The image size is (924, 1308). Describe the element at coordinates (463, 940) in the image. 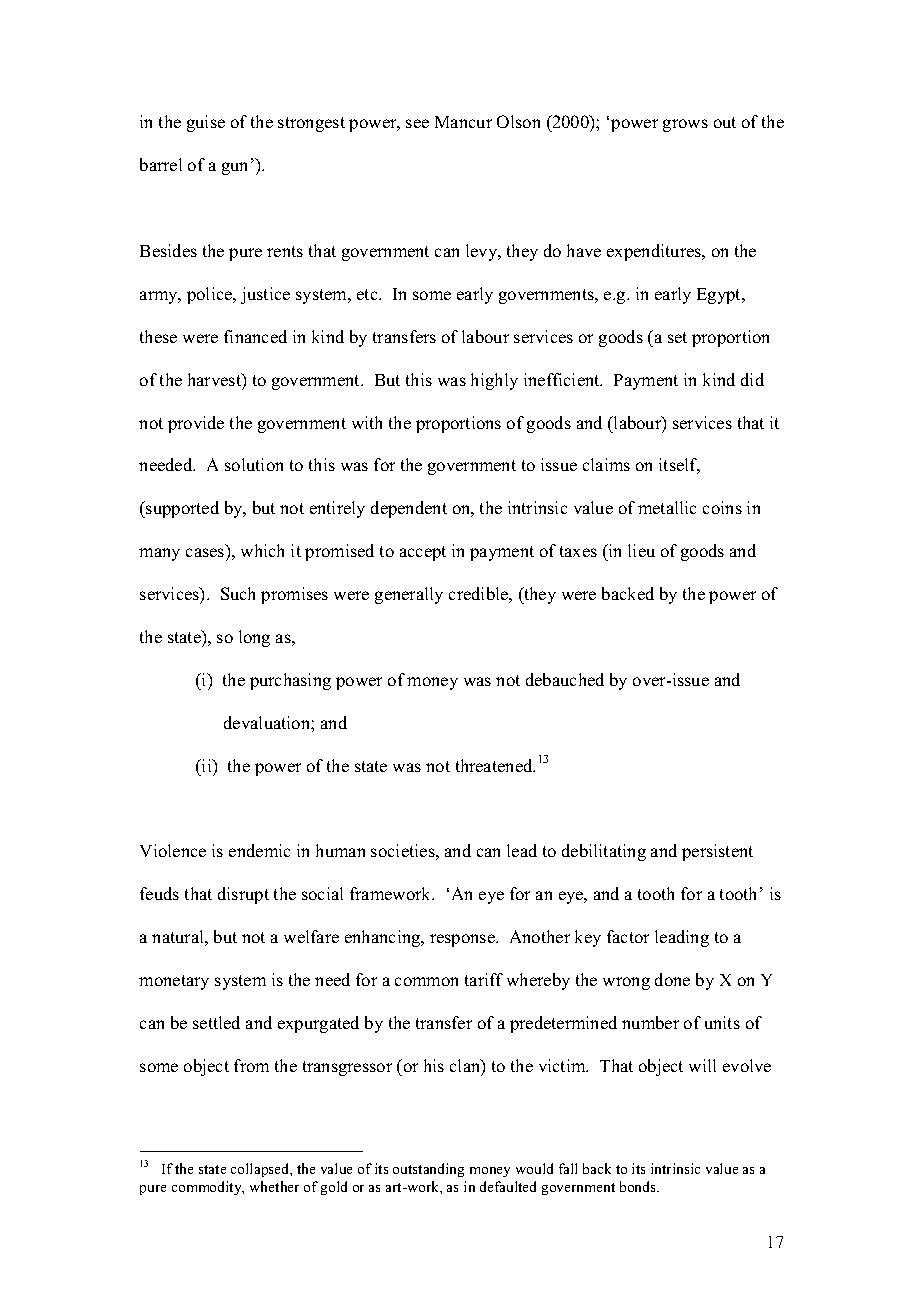

I see `response` at that location.
